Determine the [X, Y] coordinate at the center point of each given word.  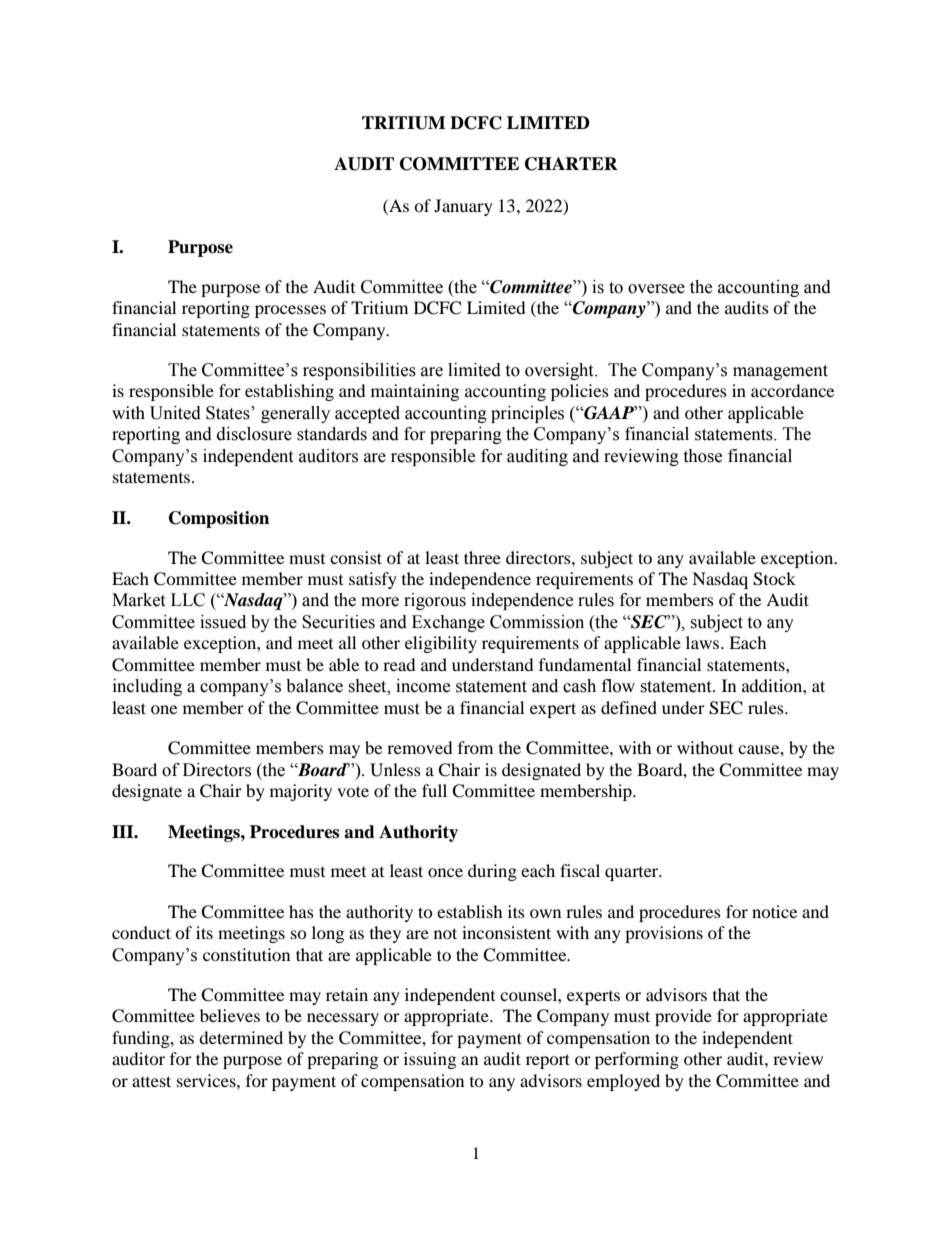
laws [704, 642]
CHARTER [571, 164]
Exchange [448, 623]
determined [241, 1037]
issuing [430, 1060]
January [463, 207]
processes [290, 311]
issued [223, 622]
